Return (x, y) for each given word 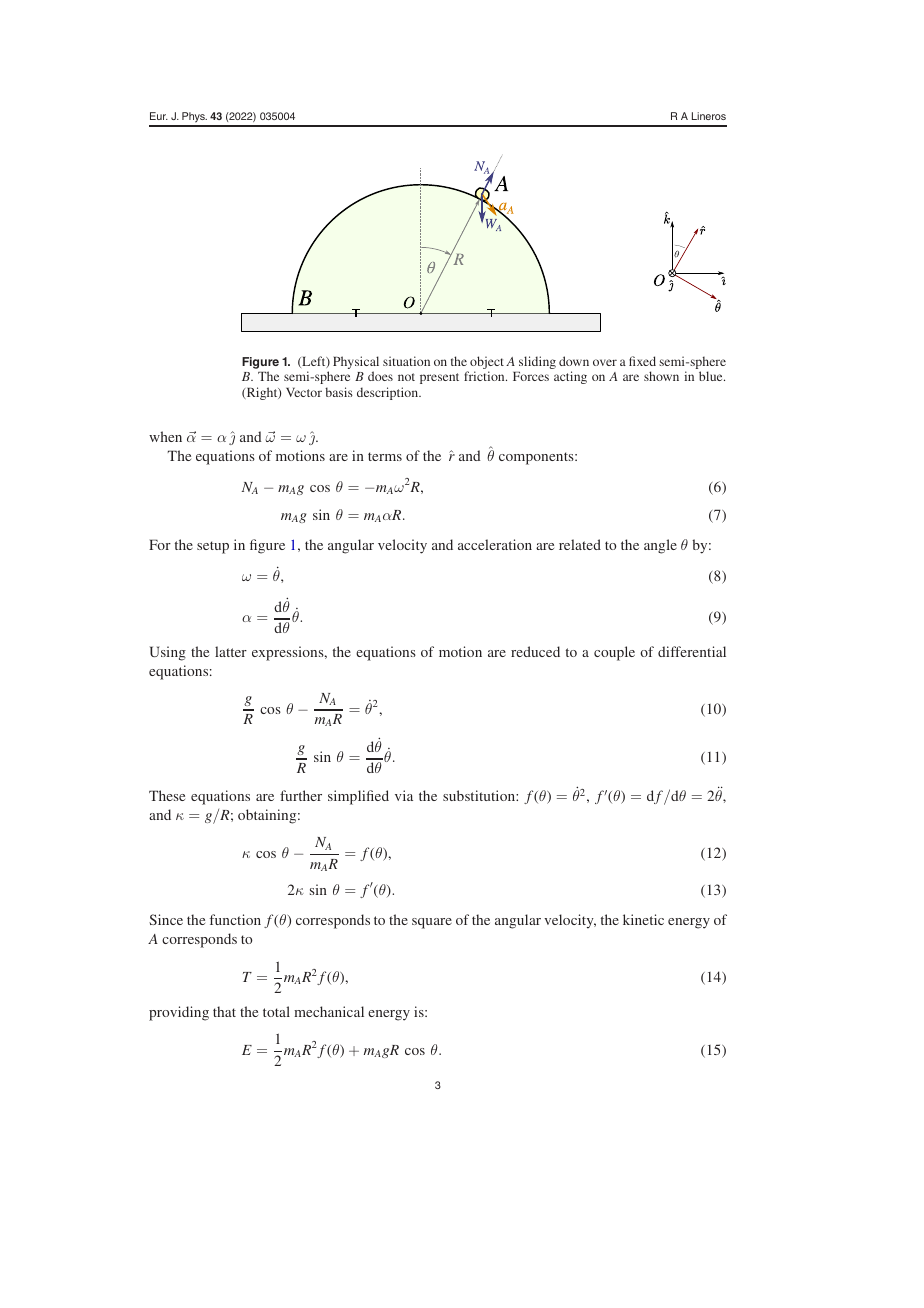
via (404, 795)
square (432, 923)
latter (231, 651)
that (224, 1011)
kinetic (643, 919)
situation (406, 361)
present (439, 378)
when (165, 436)
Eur (159, 116)
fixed (642, 361)
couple (614, 653)
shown (661, 376)
